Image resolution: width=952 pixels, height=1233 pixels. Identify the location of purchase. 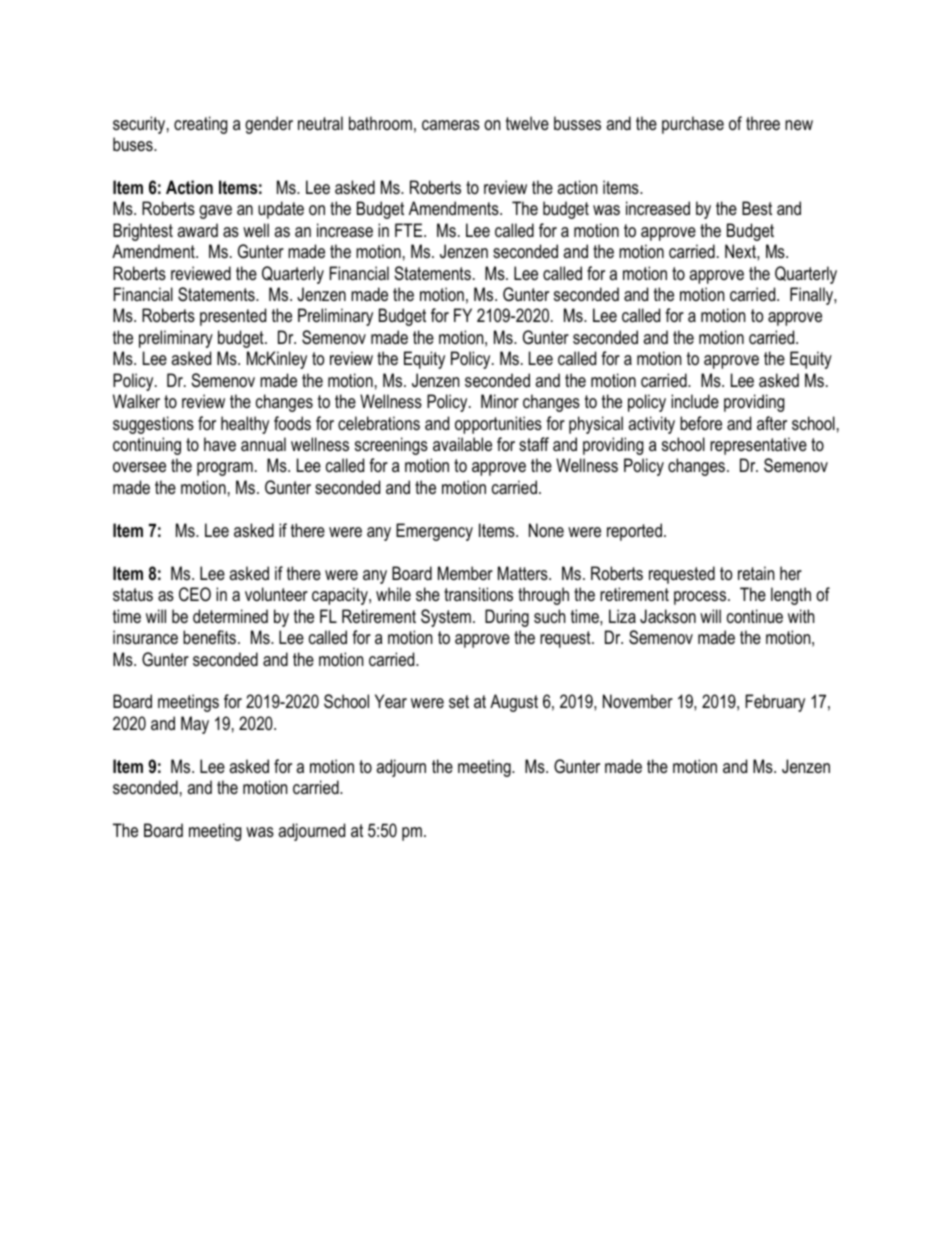
(693, 125).
